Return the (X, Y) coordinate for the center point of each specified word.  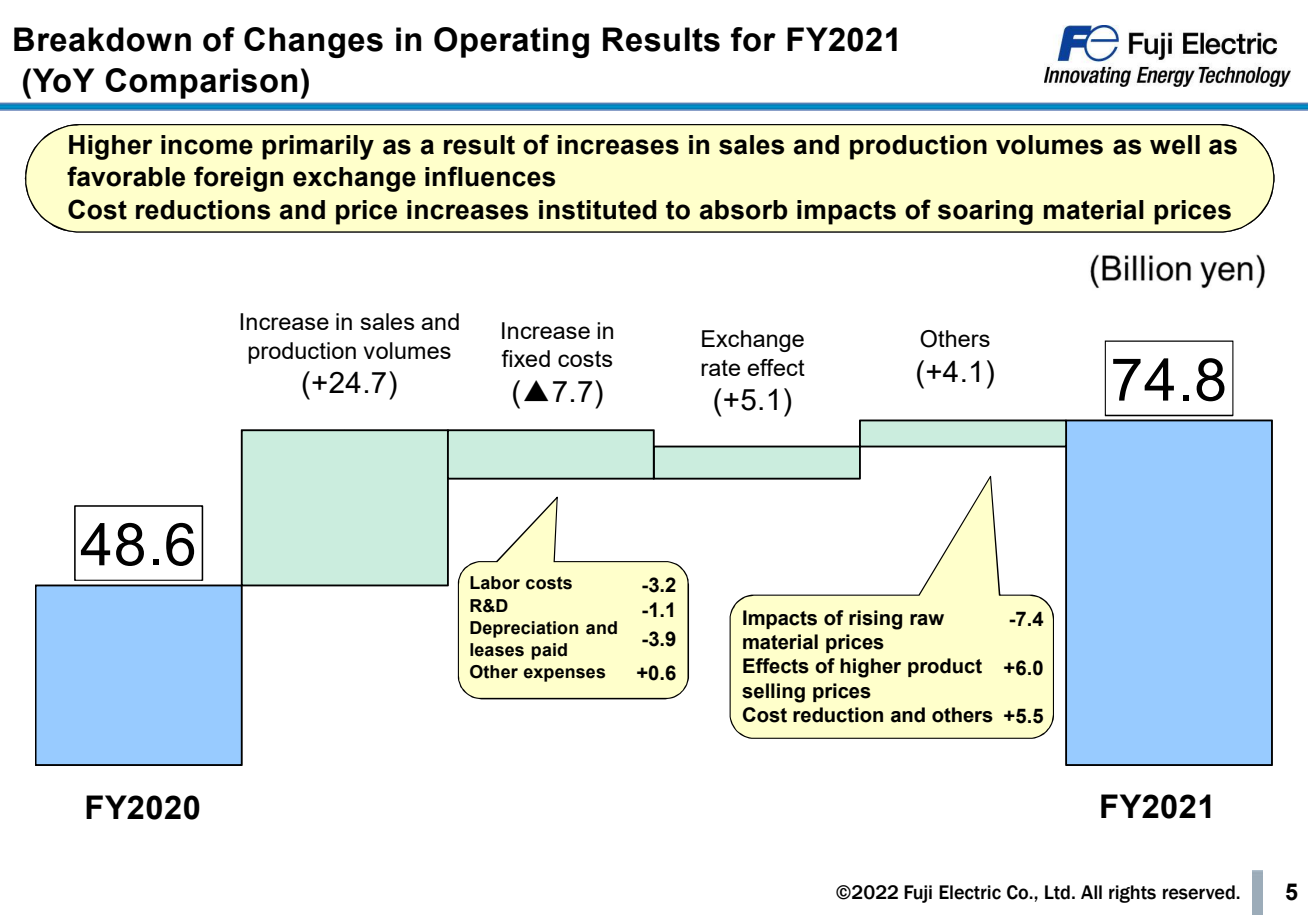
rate (720, 368)
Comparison (201, 83)
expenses (564, 675)
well (1175, 145)
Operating (511, 42)
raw (927, 620)
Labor (495, 583)
